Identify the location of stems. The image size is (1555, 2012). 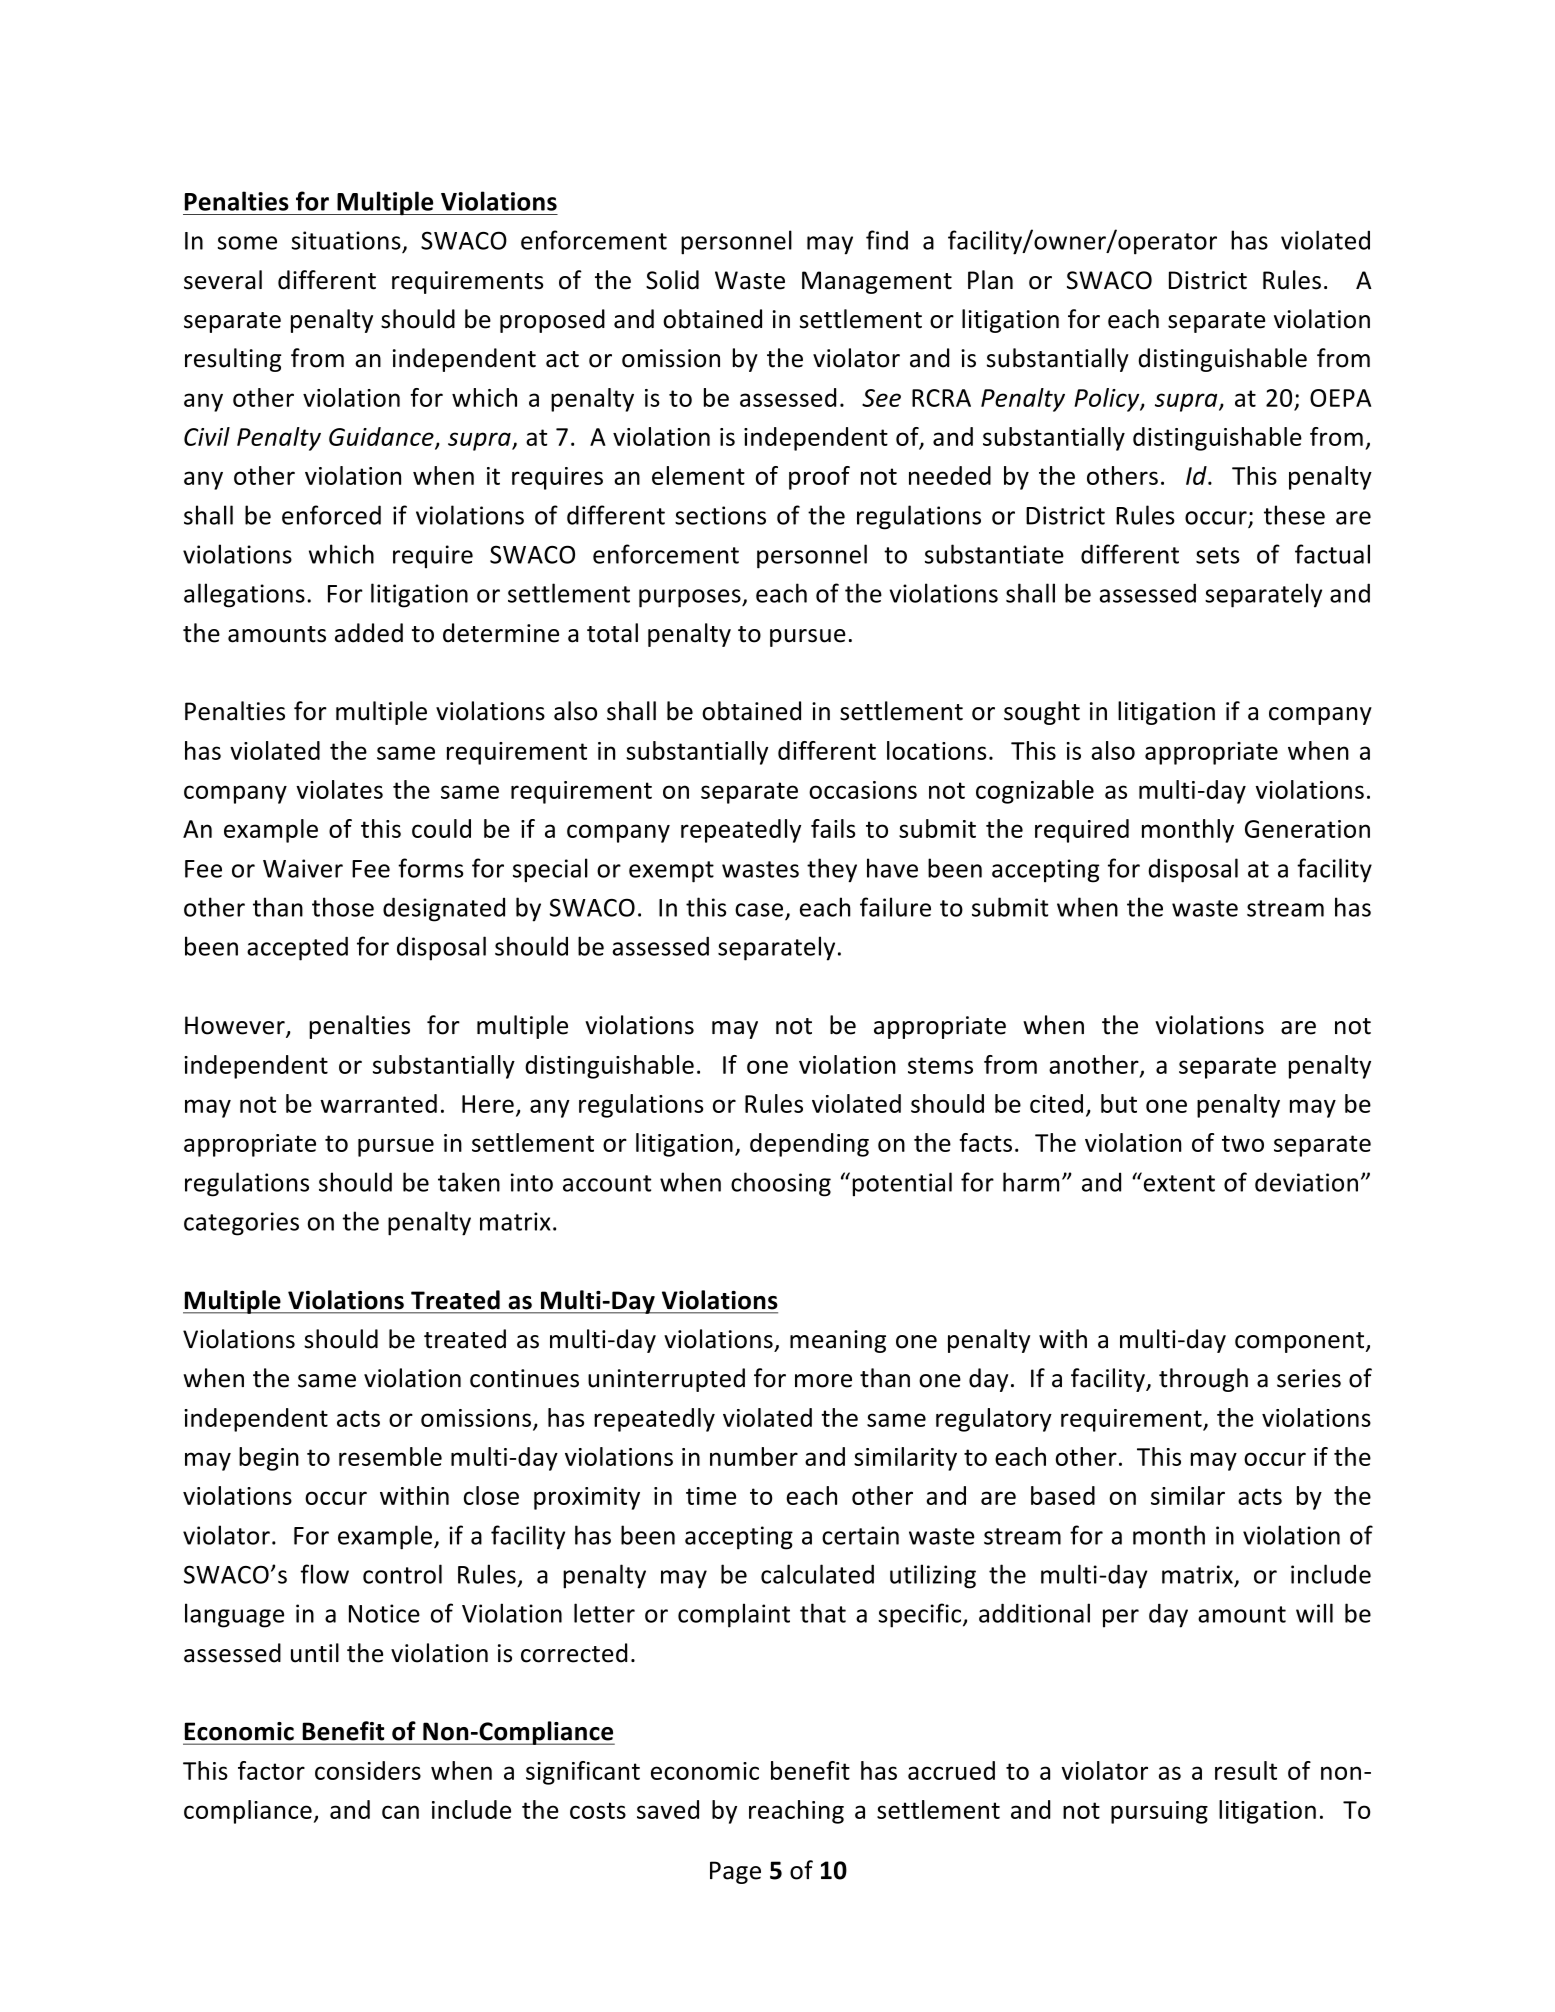
(940, 1065).
